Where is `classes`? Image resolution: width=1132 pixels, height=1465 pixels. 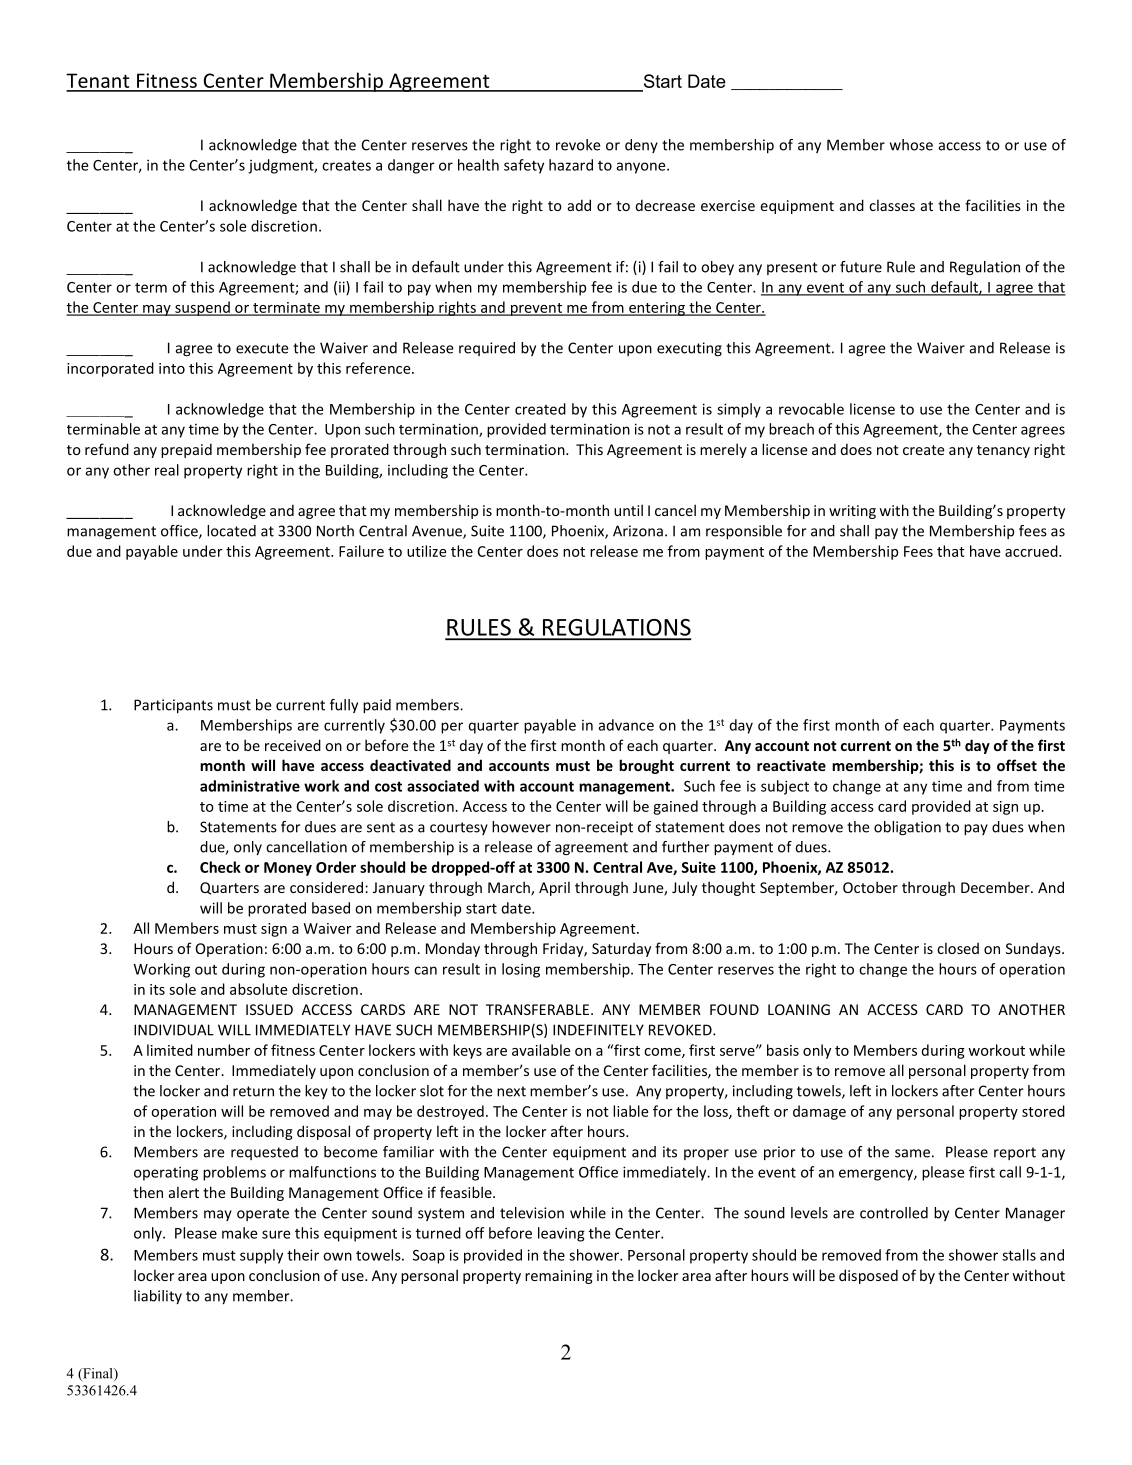
classes is located at coordinates (892, 205).
